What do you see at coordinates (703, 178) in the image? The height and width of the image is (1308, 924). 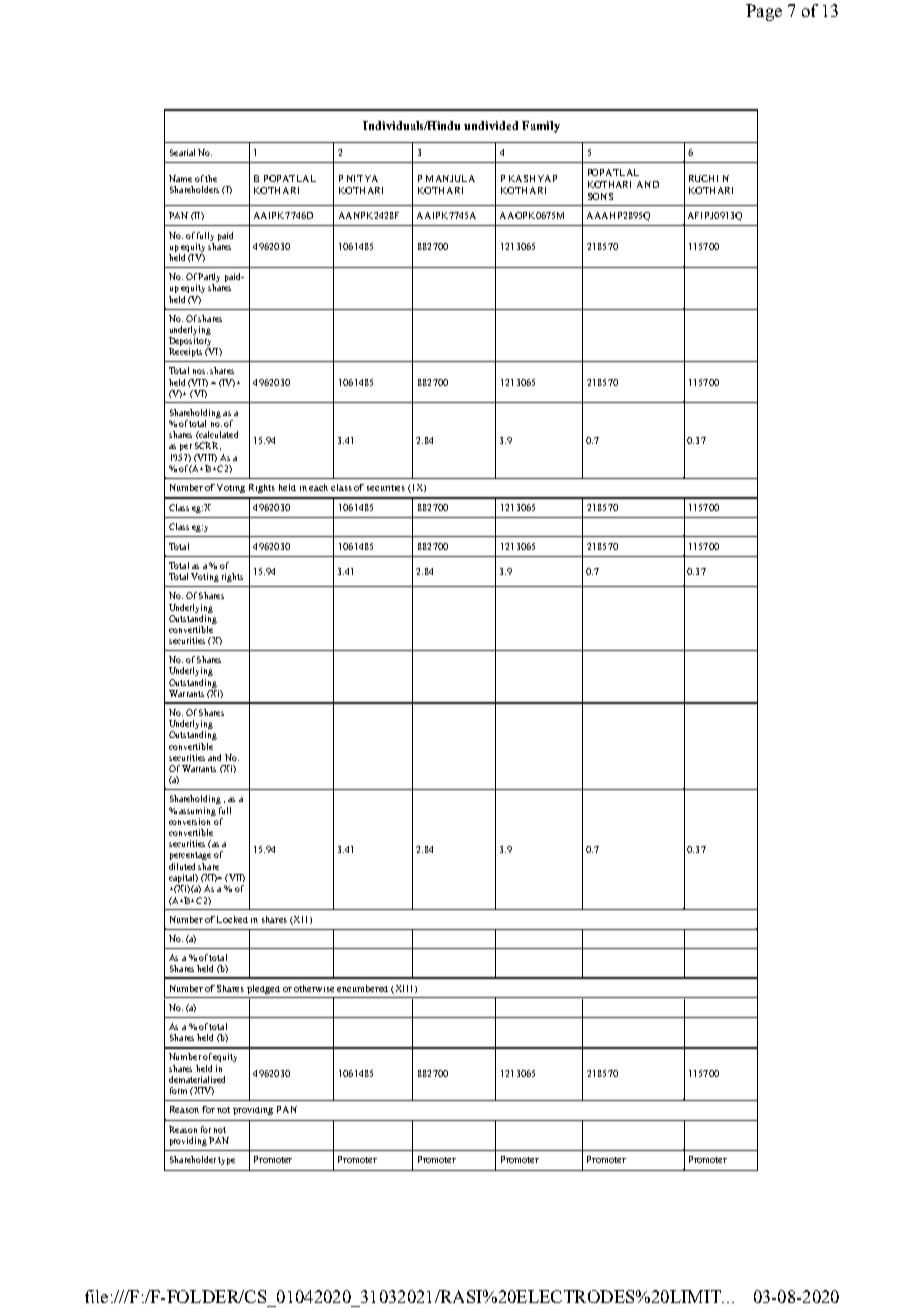 I see `RUCHI` at bounding box center [703, 178].
